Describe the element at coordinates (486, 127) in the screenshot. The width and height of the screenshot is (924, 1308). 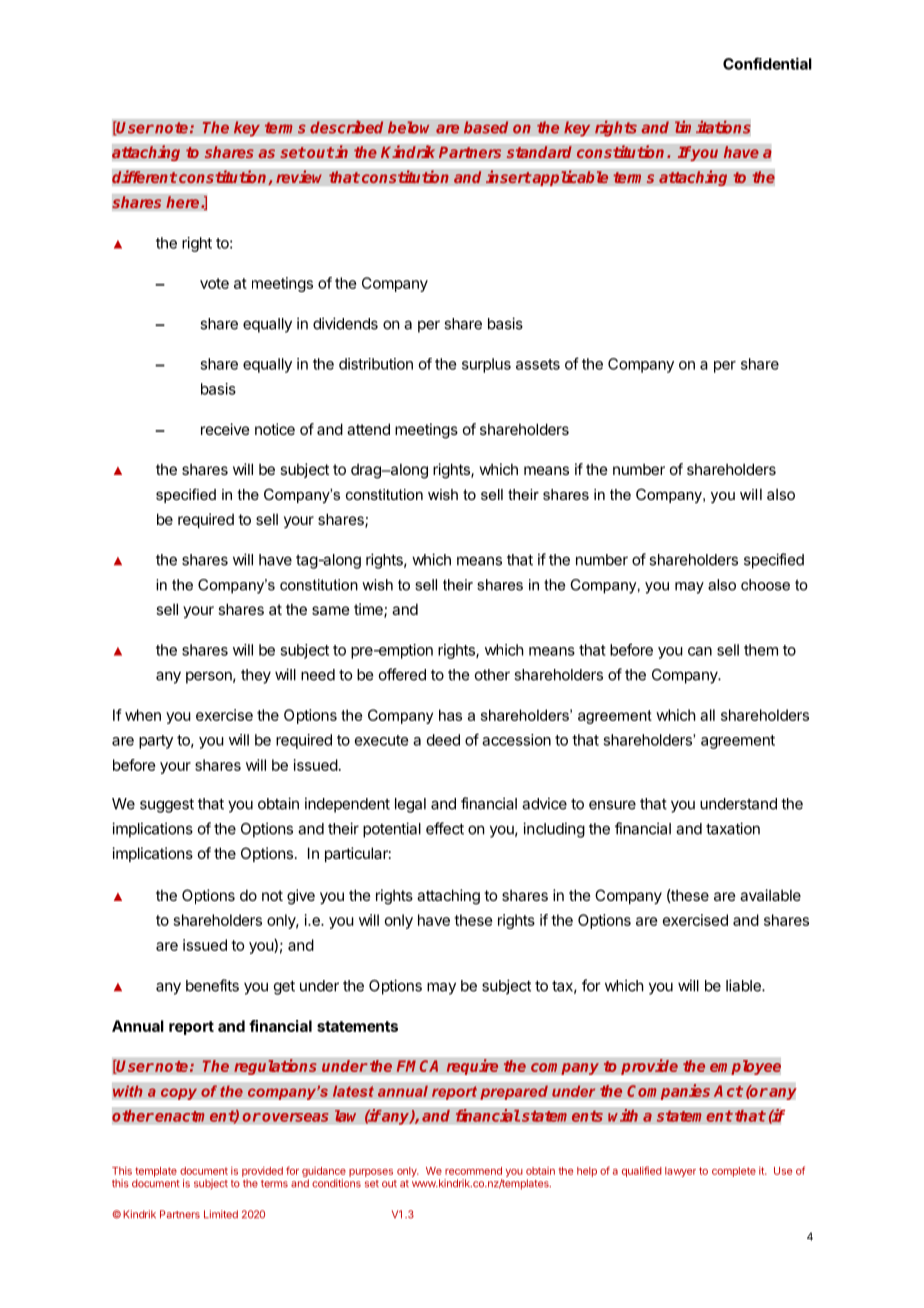
I see `based` at that location.
